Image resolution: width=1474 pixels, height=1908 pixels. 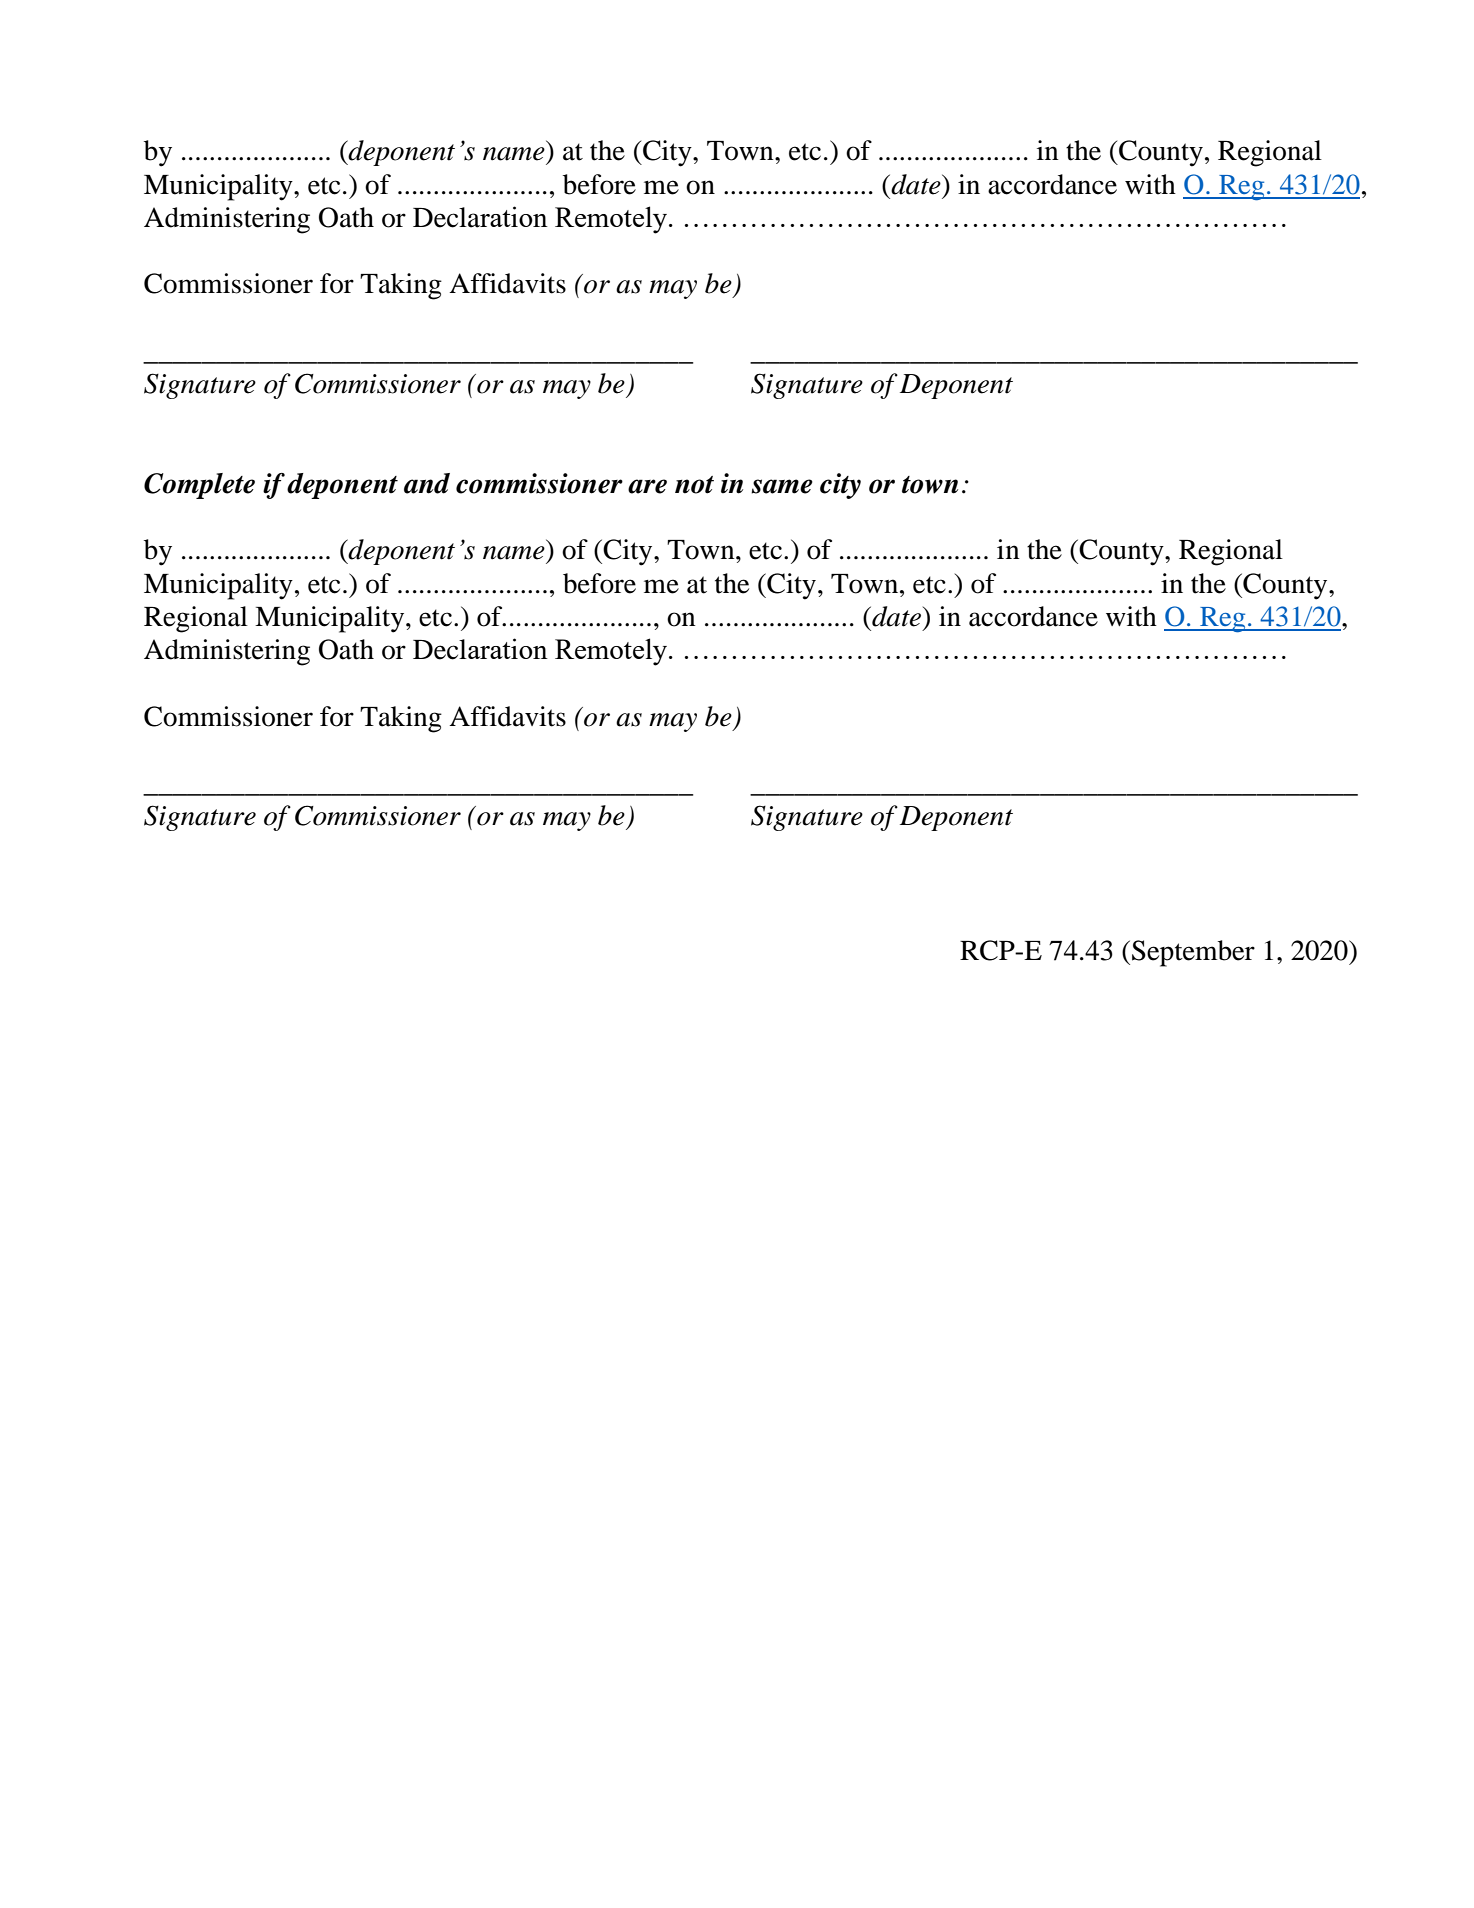 I want to click on Complete, so click(x=199, y=486).
